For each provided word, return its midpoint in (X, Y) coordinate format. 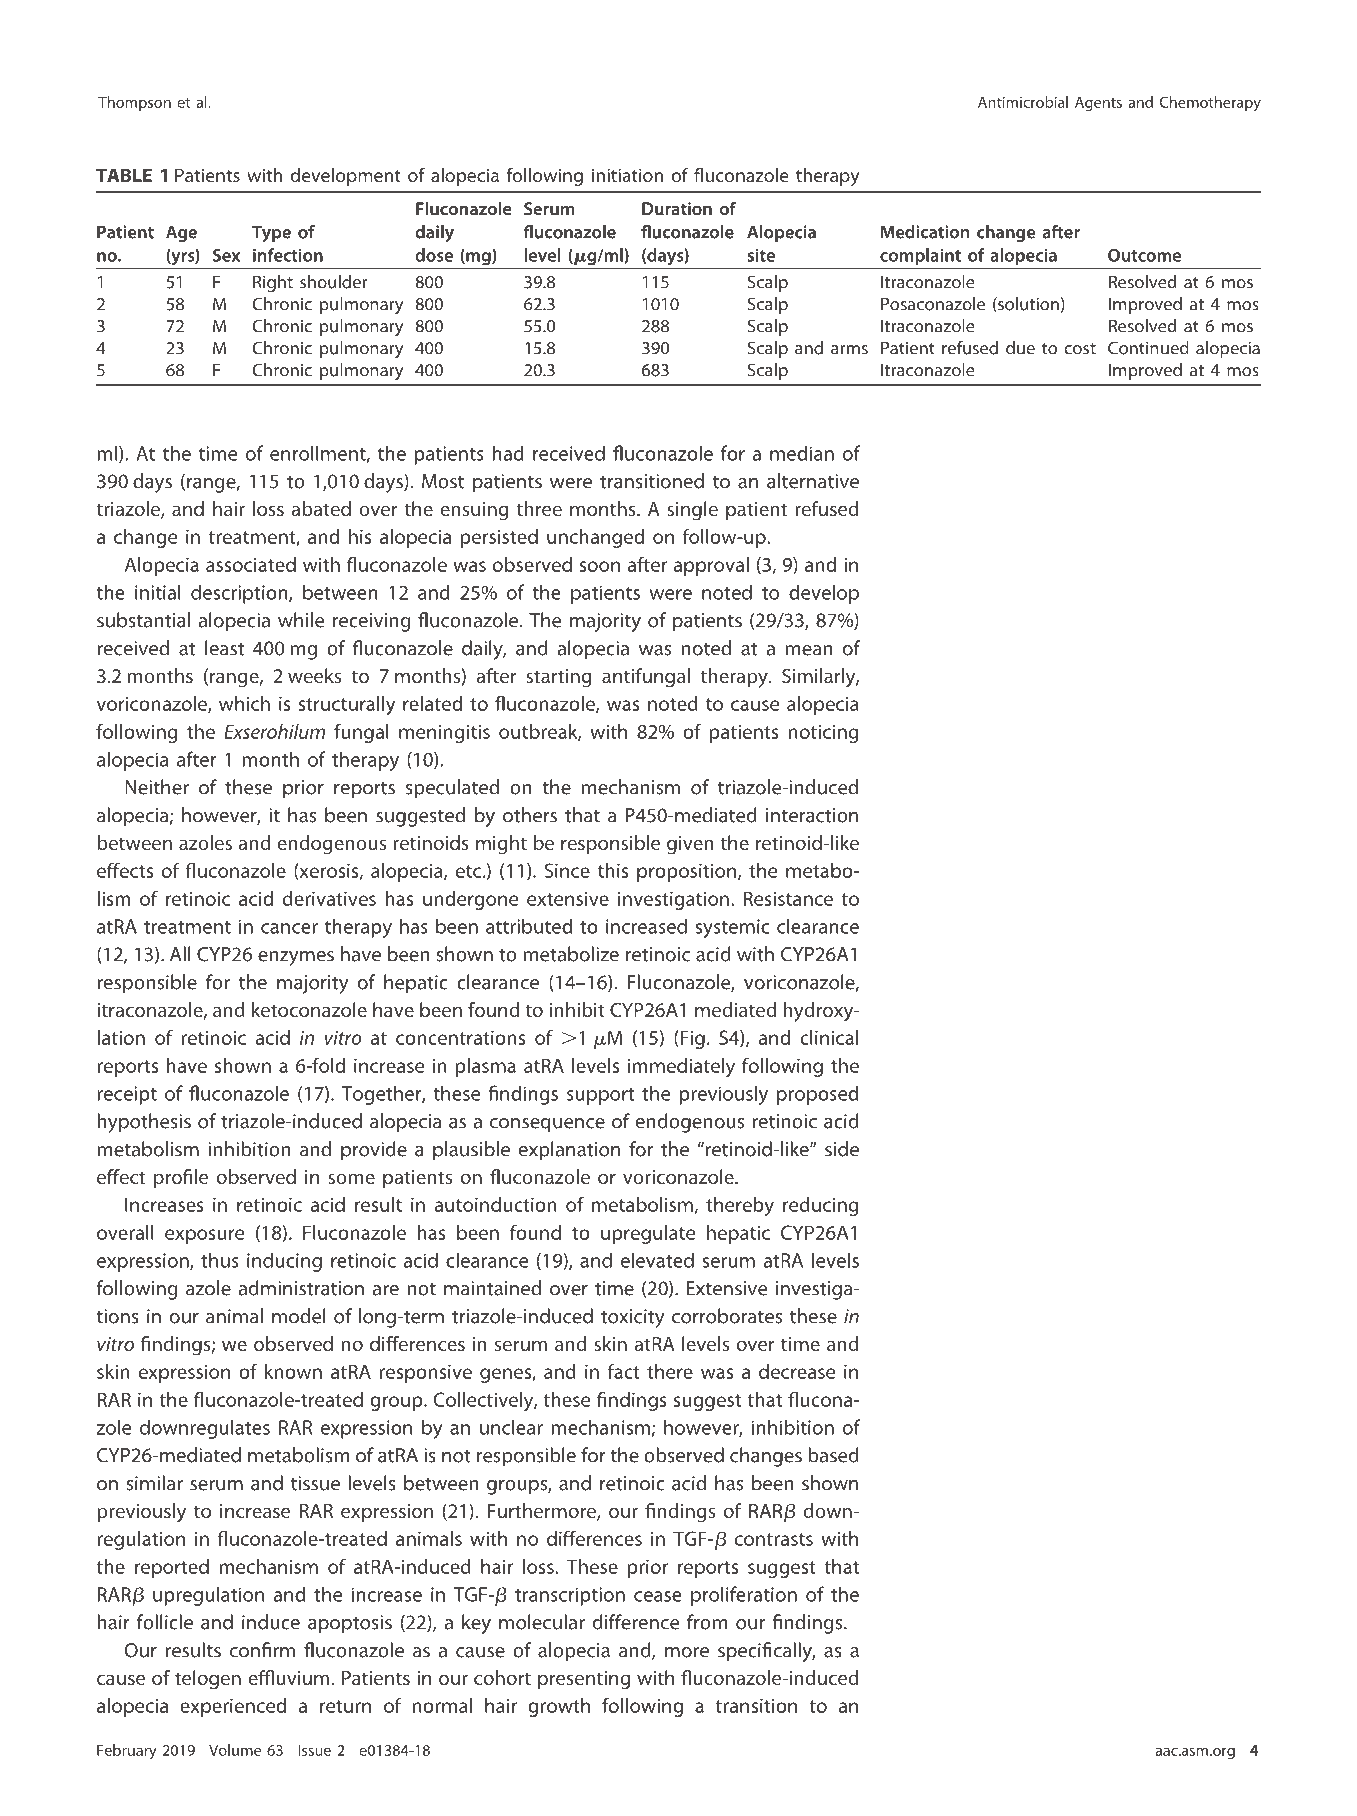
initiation (627, 175)
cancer (289, 928)
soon (600, 566)
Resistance (788, 898)
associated (251, 564)
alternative (813, 481)
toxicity (633, 1318)
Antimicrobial (1023, 102)
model (299, 1316)
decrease (797, 1371)
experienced (233, 1707)
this (613, 870)
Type (271, 233)
